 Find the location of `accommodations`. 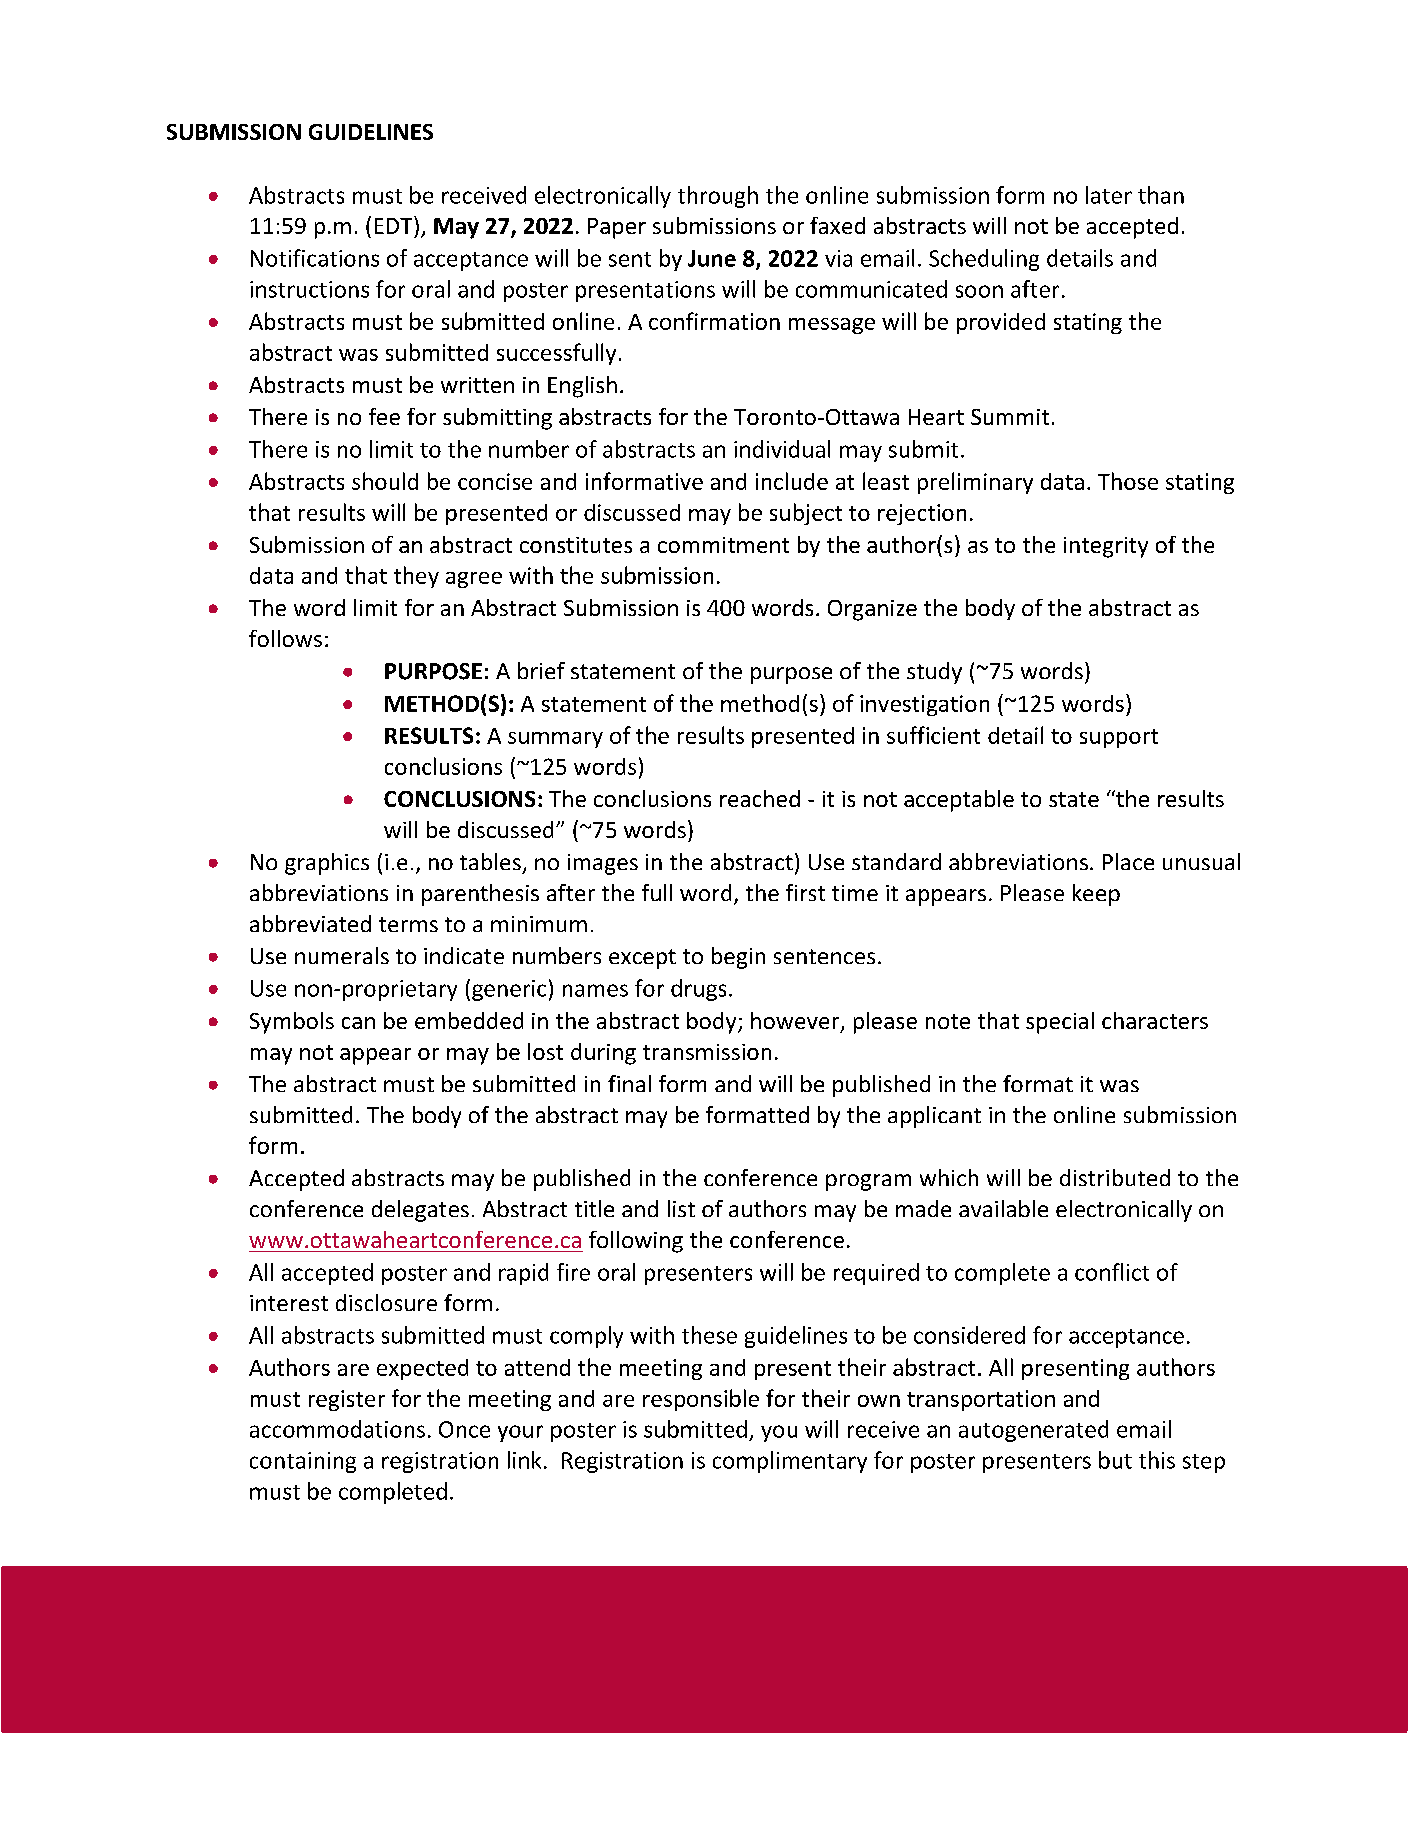

accommodations is located at coordinates (337, 1429).
